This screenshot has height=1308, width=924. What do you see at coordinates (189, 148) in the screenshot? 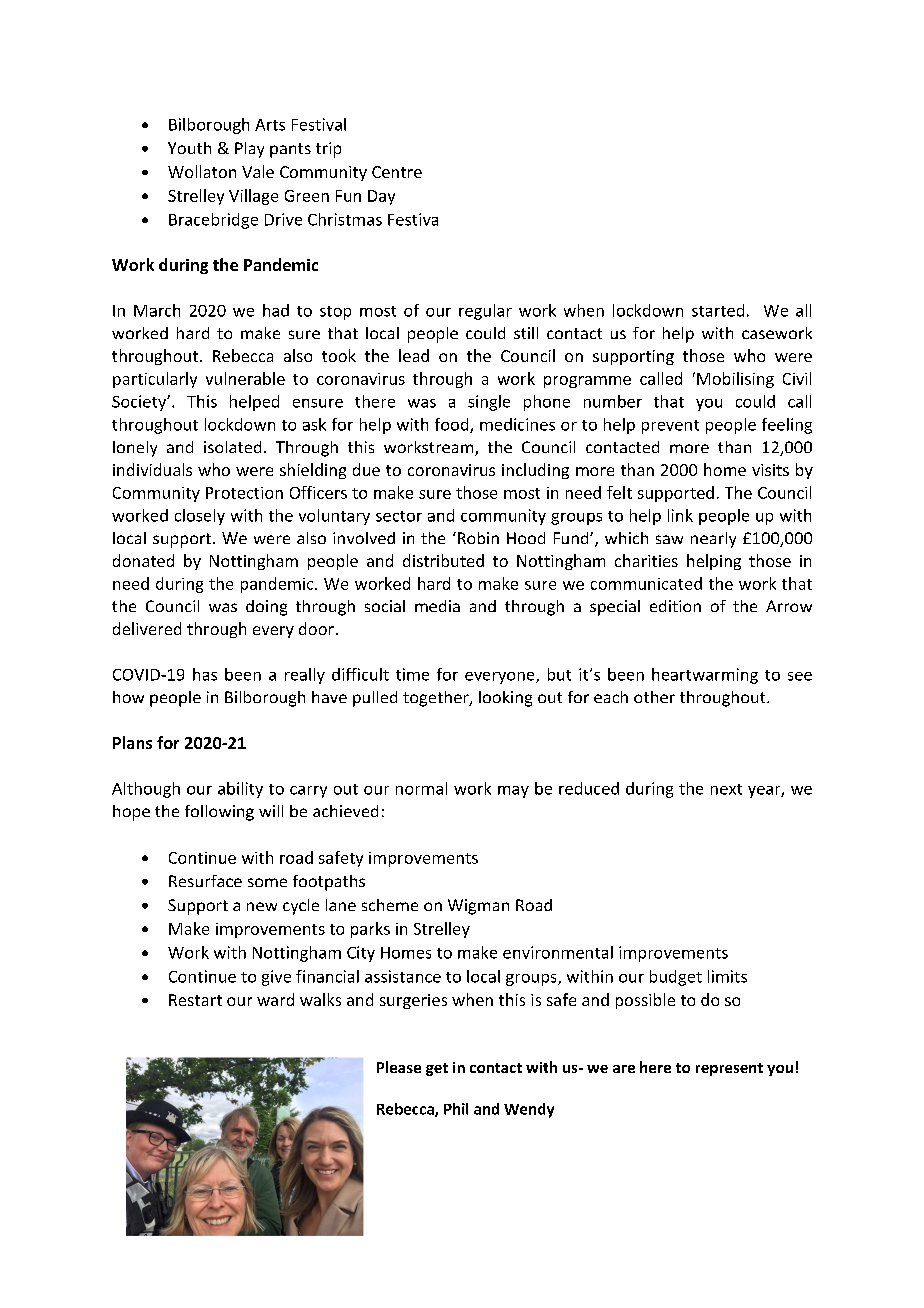
I see `Youth` at bounding box center [189, 148].
